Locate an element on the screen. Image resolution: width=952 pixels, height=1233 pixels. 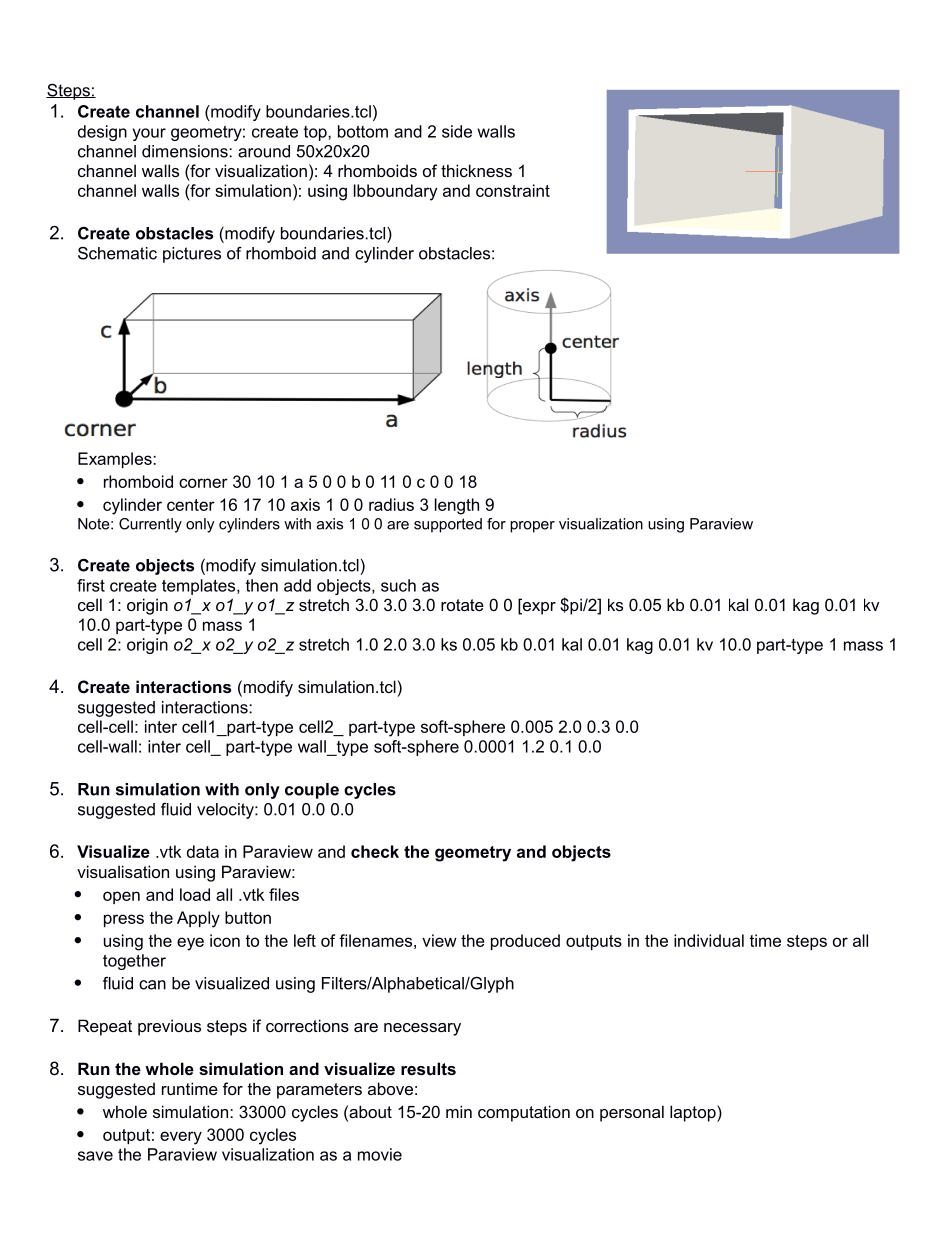
constraint is located at coordinates (513, 190).
